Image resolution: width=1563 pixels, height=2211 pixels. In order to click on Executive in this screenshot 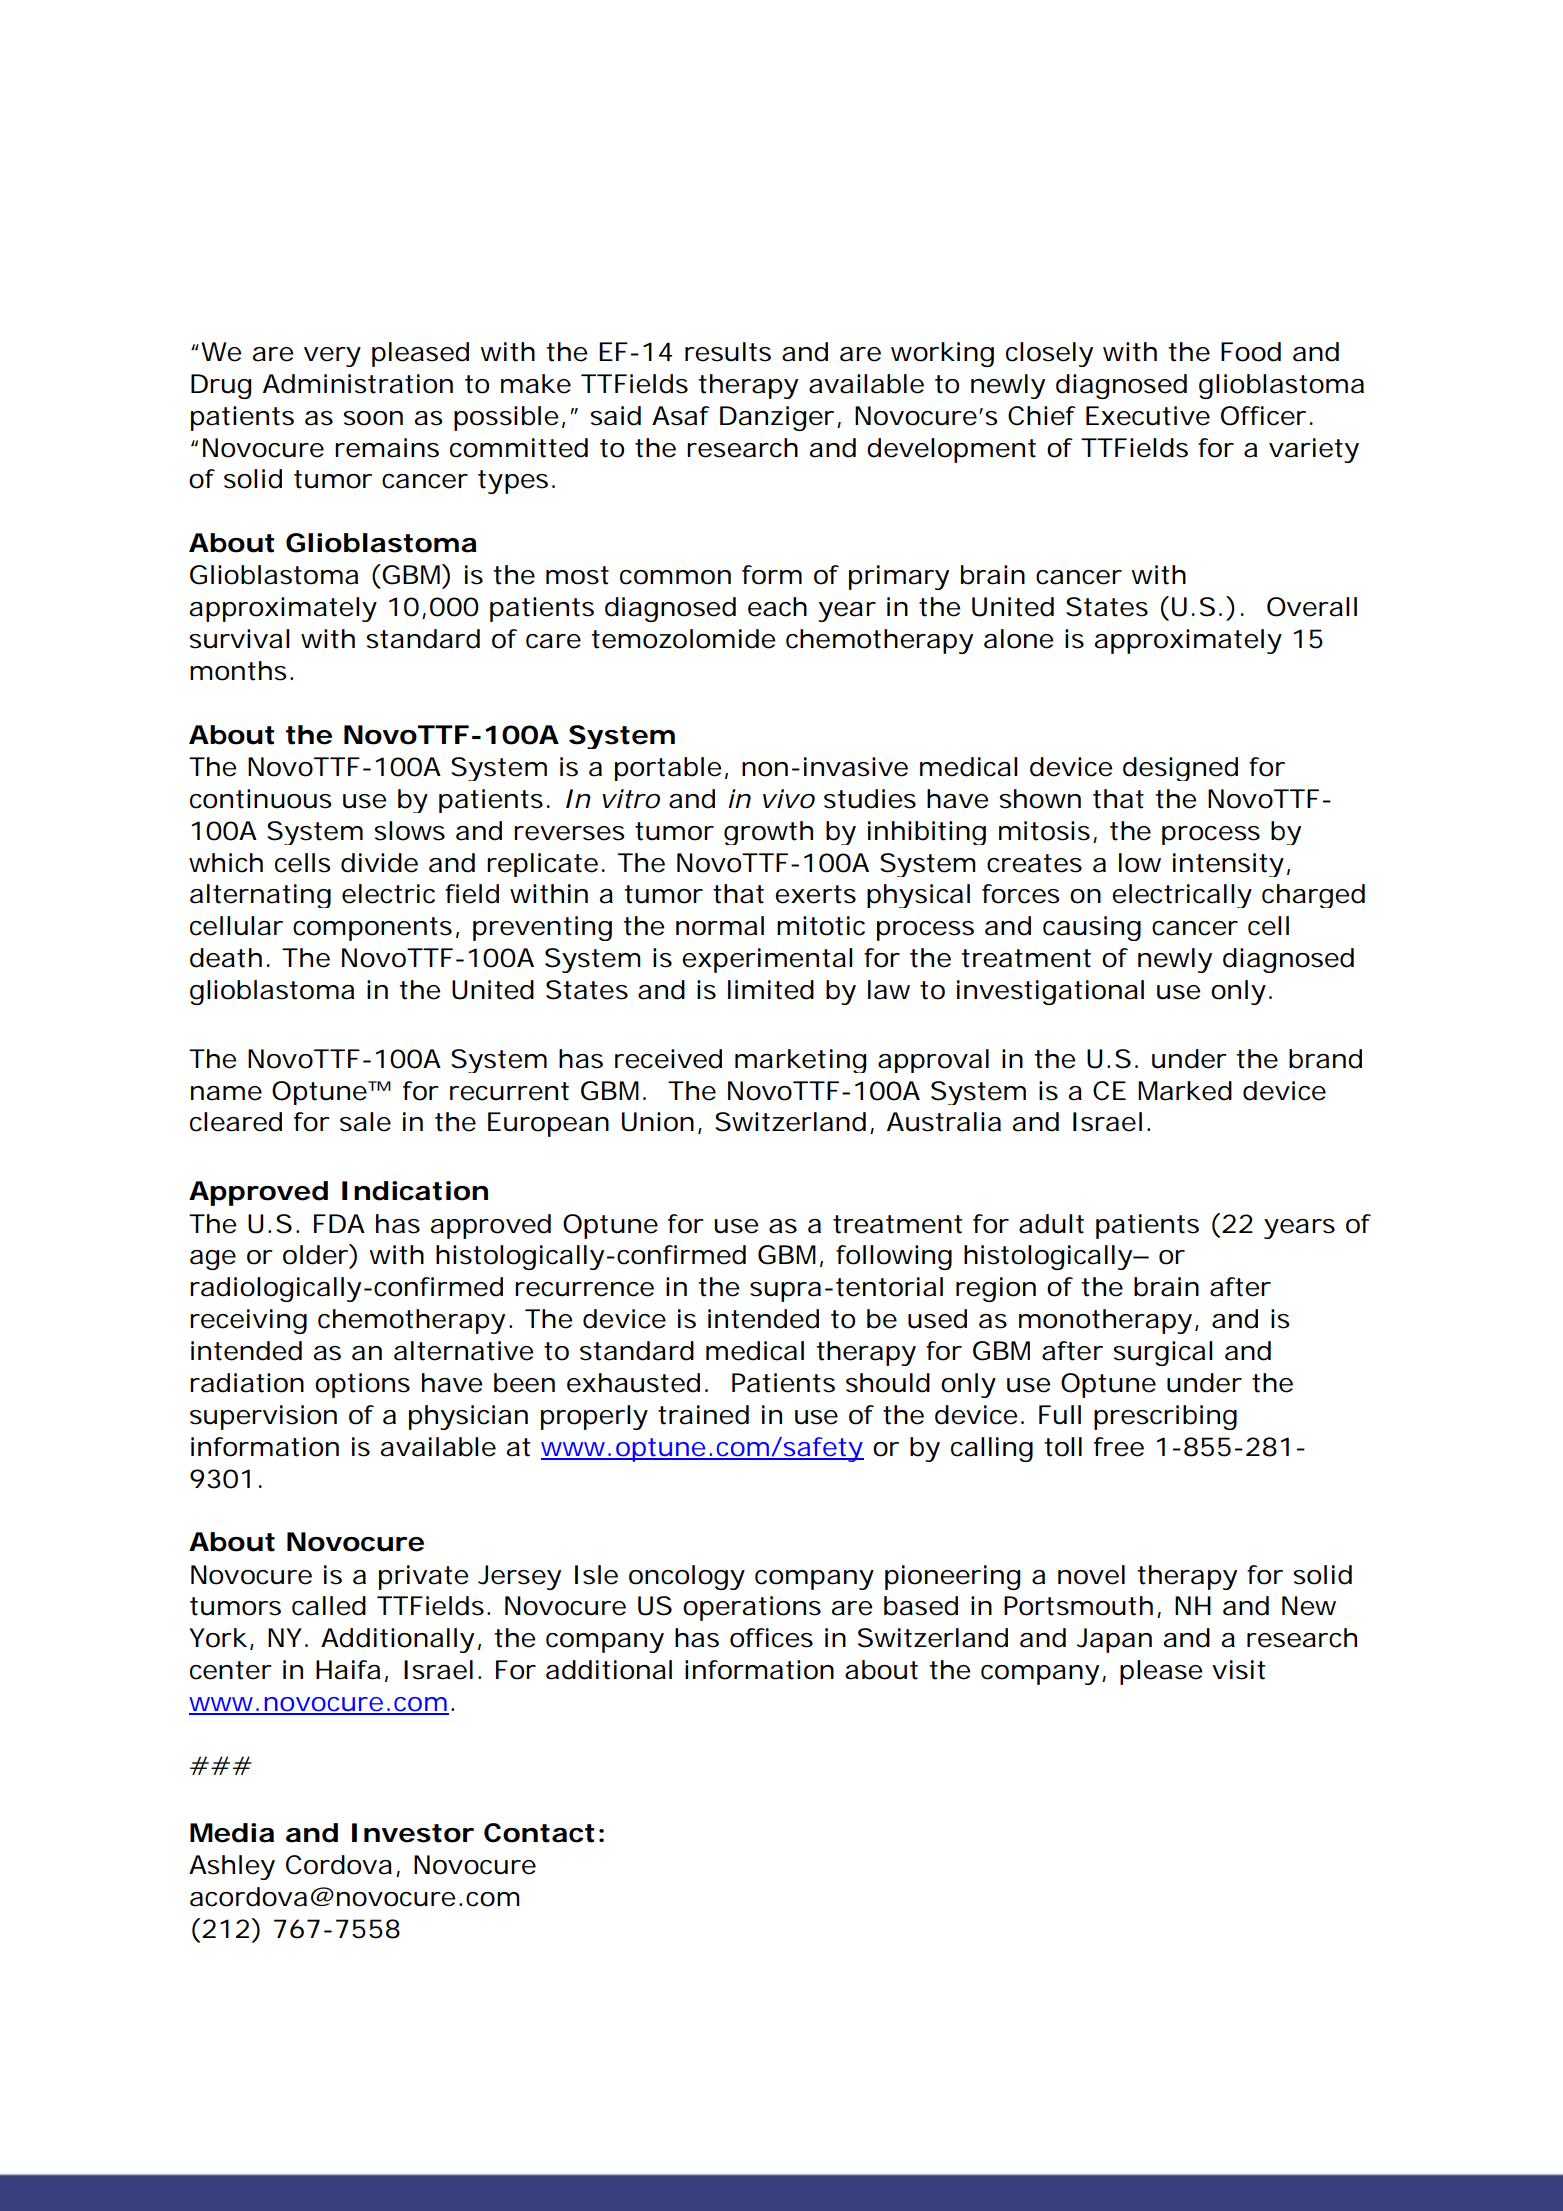, I will do `click(1148, 416)`.
